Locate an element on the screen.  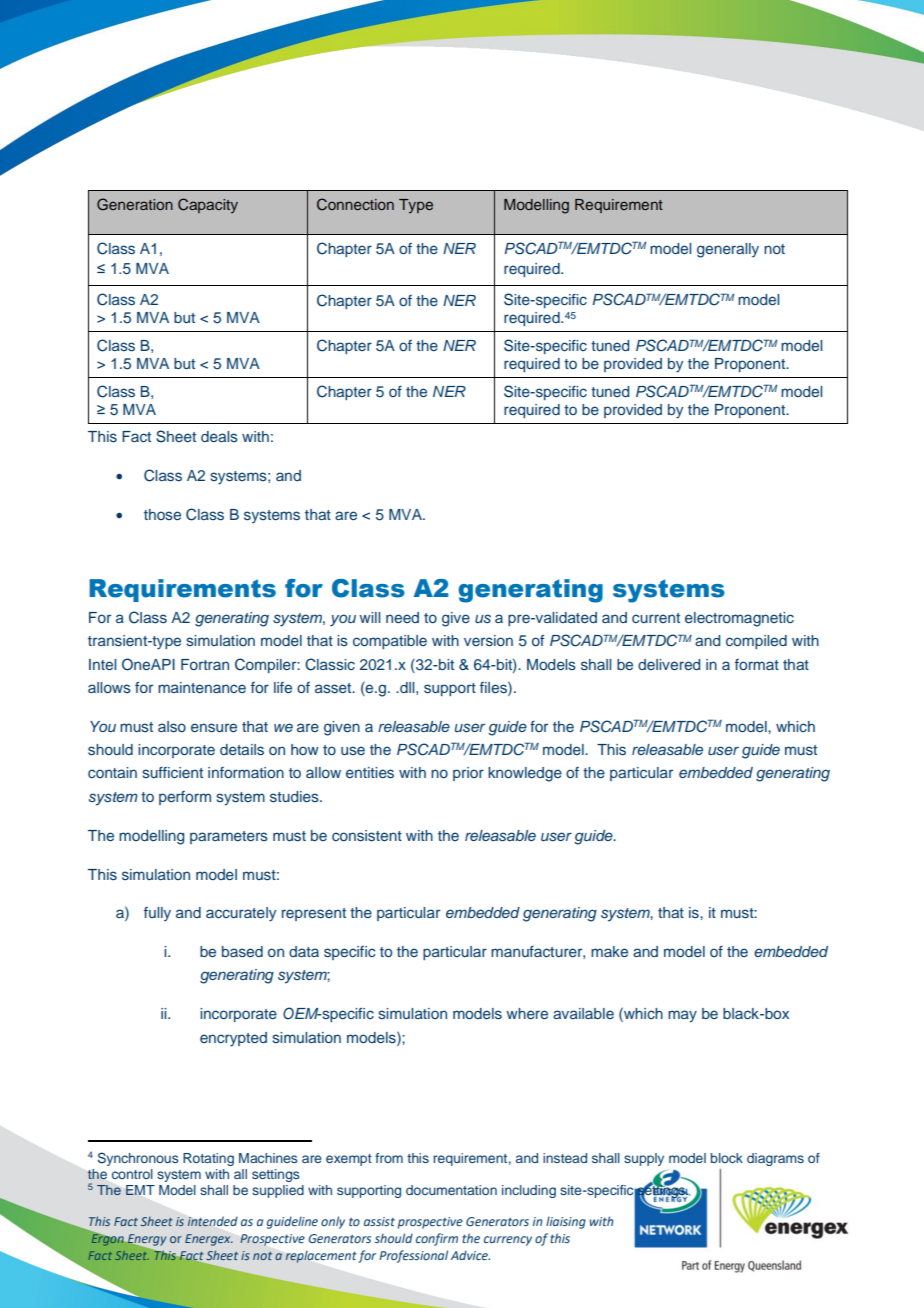
Capacity is located at coordinates (208, 205).
